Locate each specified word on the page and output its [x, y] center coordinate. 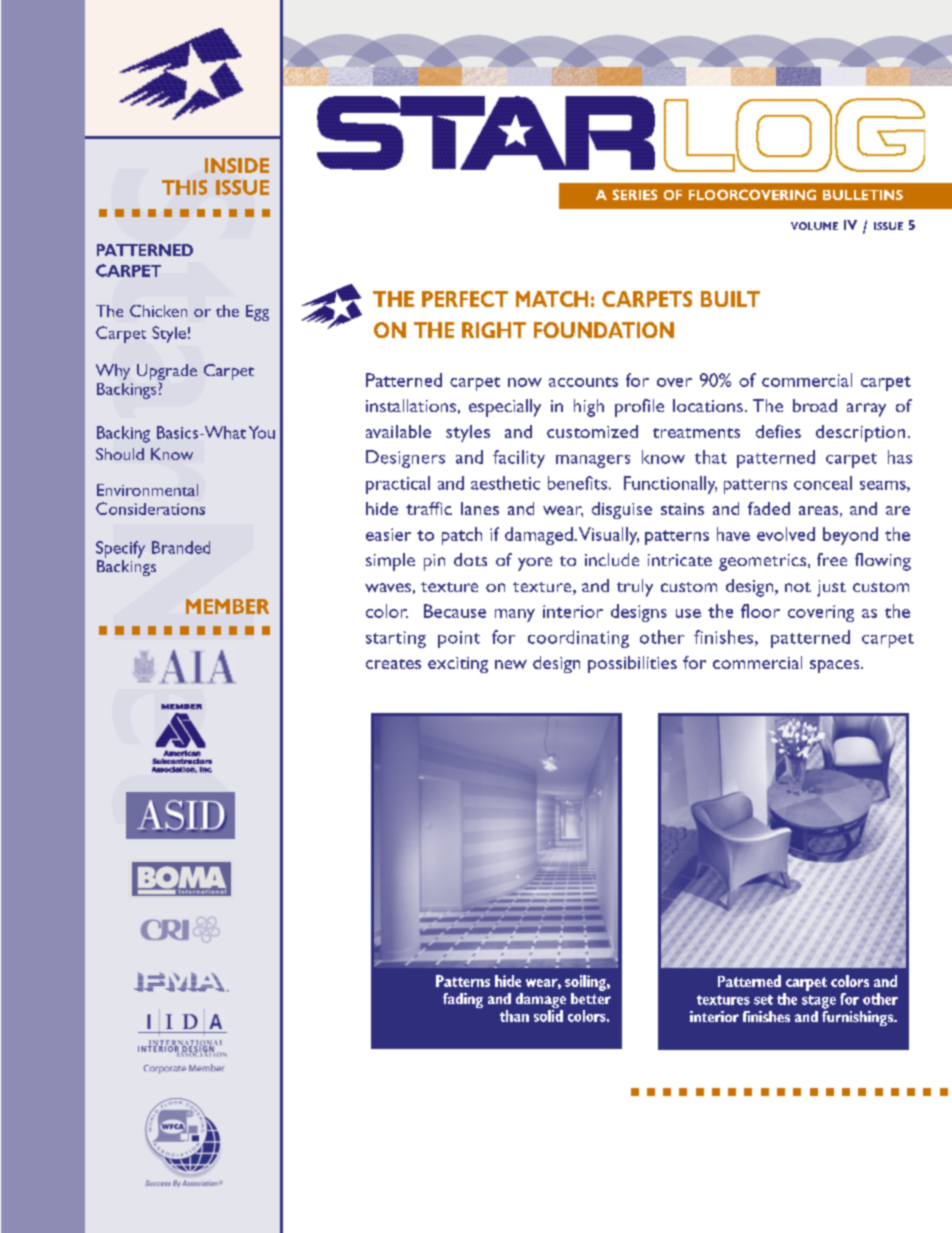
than [514, 1016]
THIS [184, 187]
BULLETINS [863, 195]
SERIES [635, 194]
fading [463, 1000]
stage [819, 1002]
